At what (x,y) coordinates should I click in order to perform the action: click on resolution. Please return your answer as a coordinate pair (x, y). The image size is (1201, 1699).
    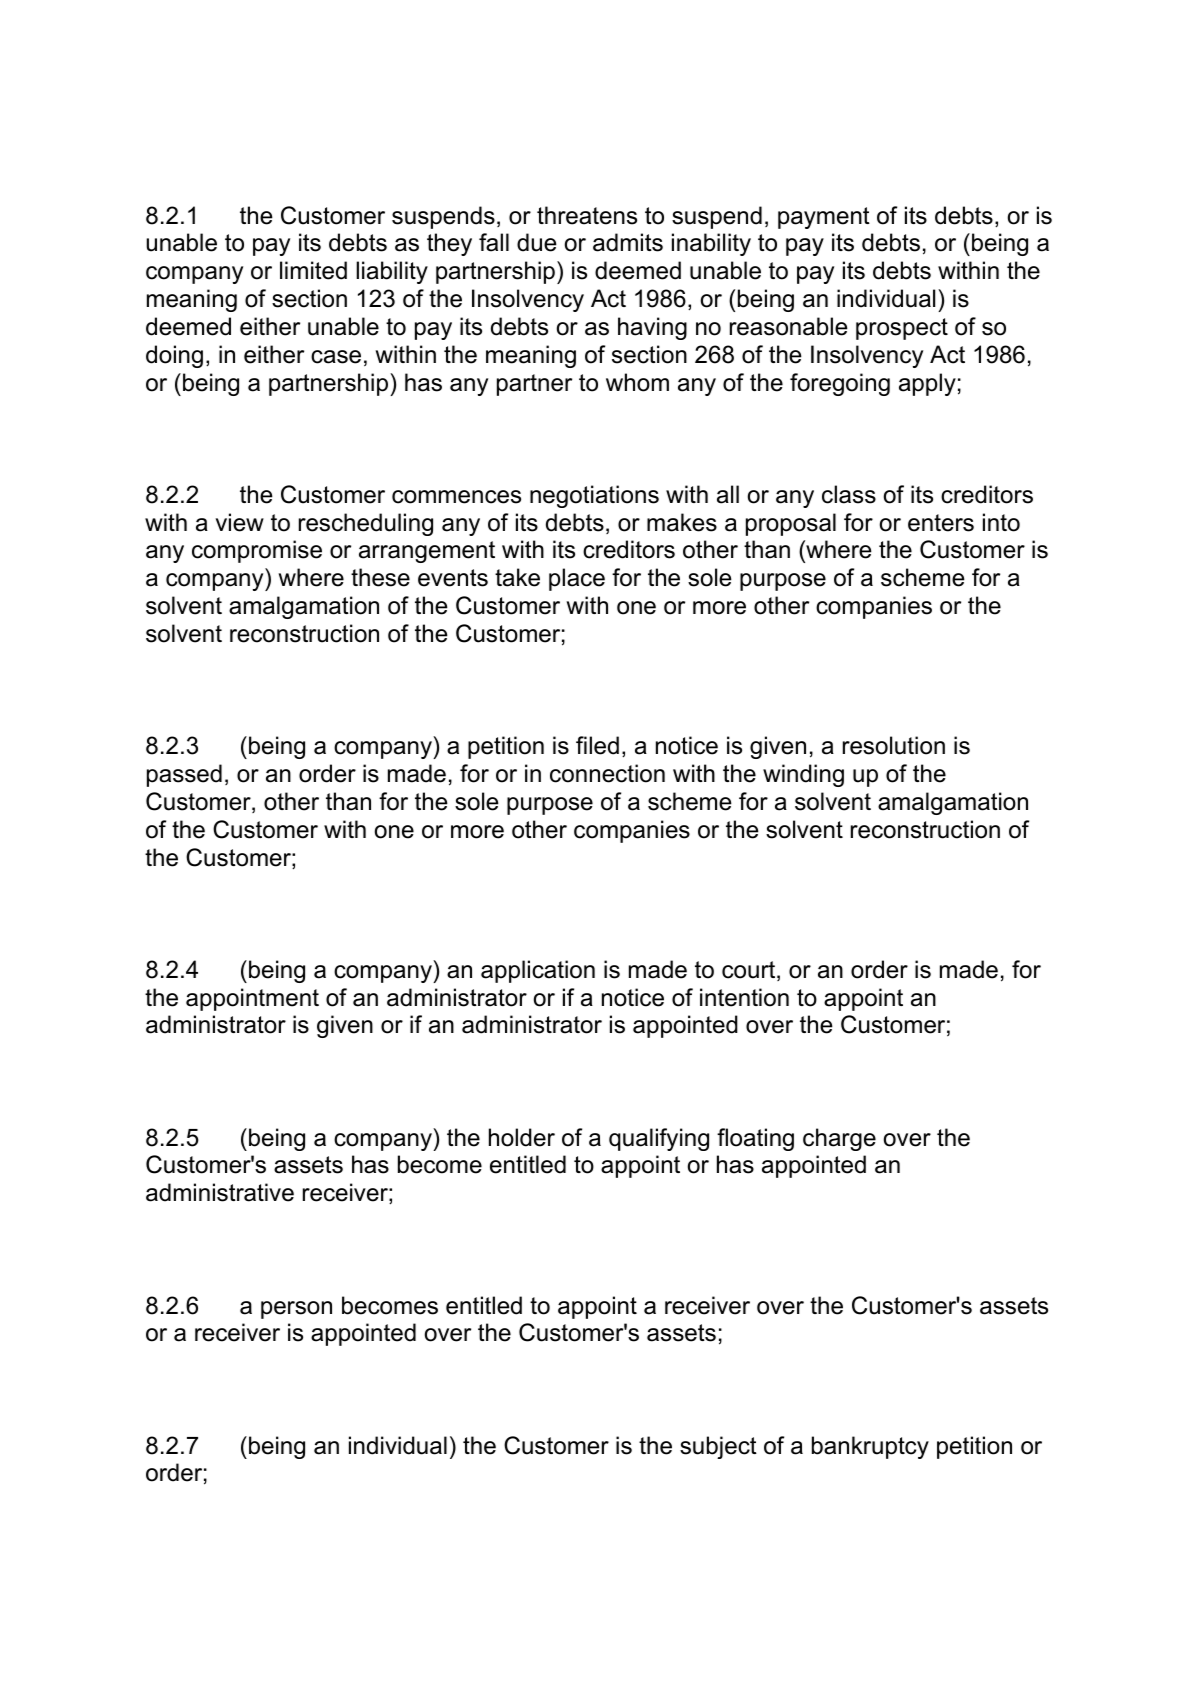
    Looking at the image, I should click on (894, 745).
